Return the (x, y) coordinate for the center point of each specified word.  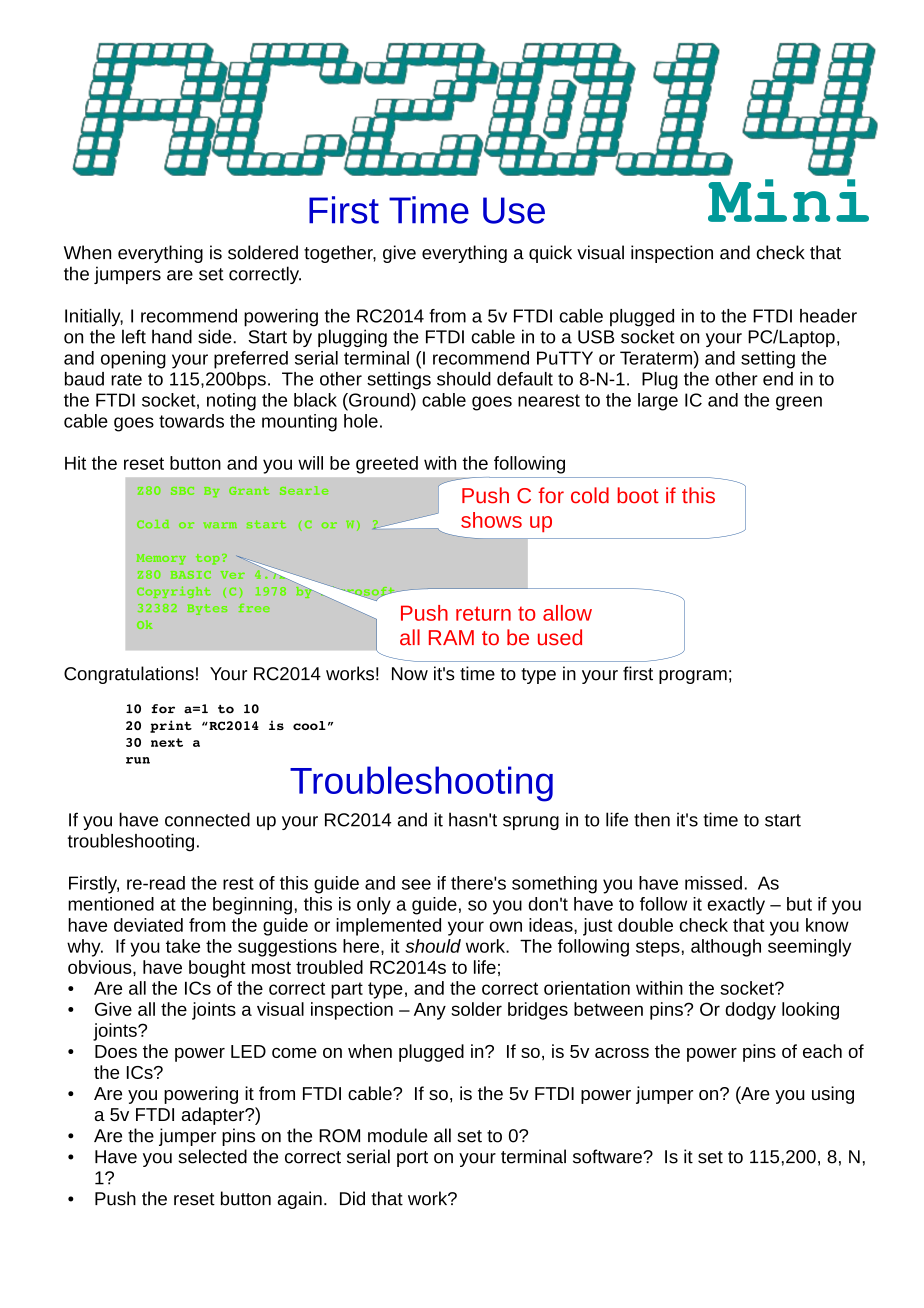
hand (172, 336)
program (693, 677)
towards (191, 421)
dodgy (750, 1011)
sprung (531, 823)
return (483, 613)
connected (207, 819)
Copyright (174, 592)
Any (430, 1011)
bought (217, 969)
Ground (379, 400)
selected (212, 1156)
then (652, 819)
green (799, 403)
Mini (788, 200)
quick (550, 254)
